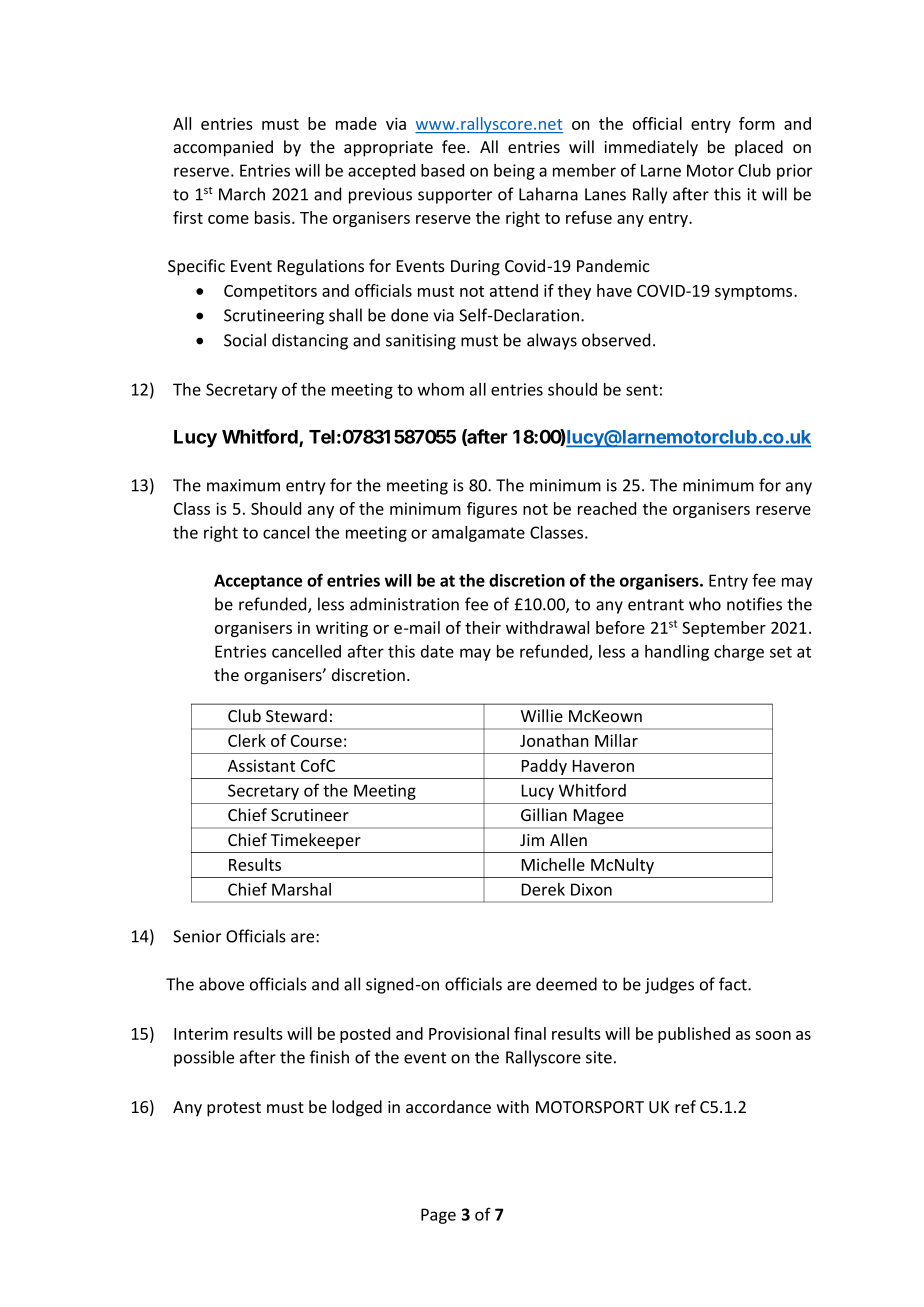 This document has height=1307, width=924. Describe the element at coordinates (234, 1109) in the document. I see `protest` at that location.
